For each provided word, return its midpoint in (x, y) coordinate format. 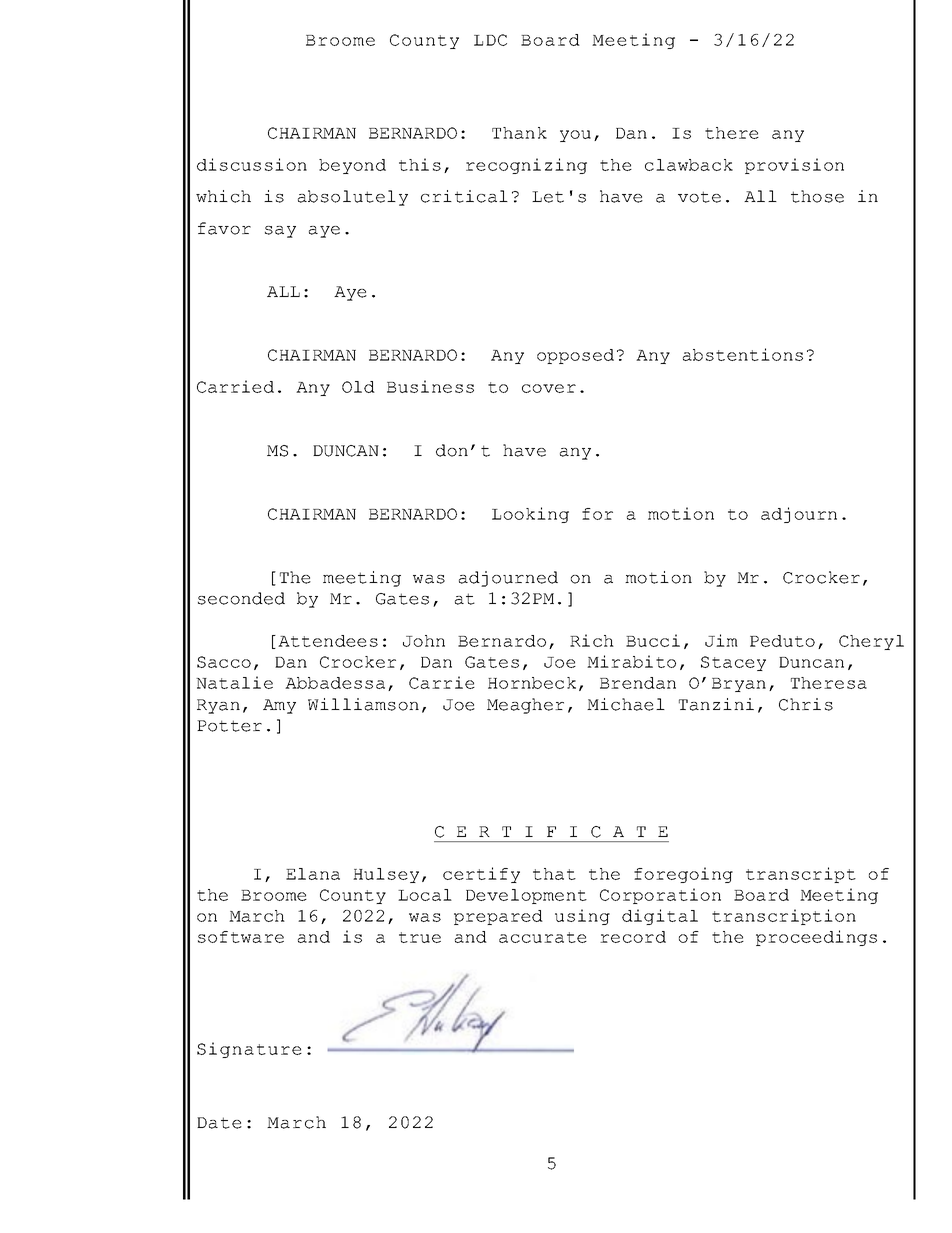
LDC (490, 40)
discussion (252, 164)
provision (794, 166)
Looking (530, 515)
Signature (249, 1050)
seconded (241, 598)
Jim (721, 640)
